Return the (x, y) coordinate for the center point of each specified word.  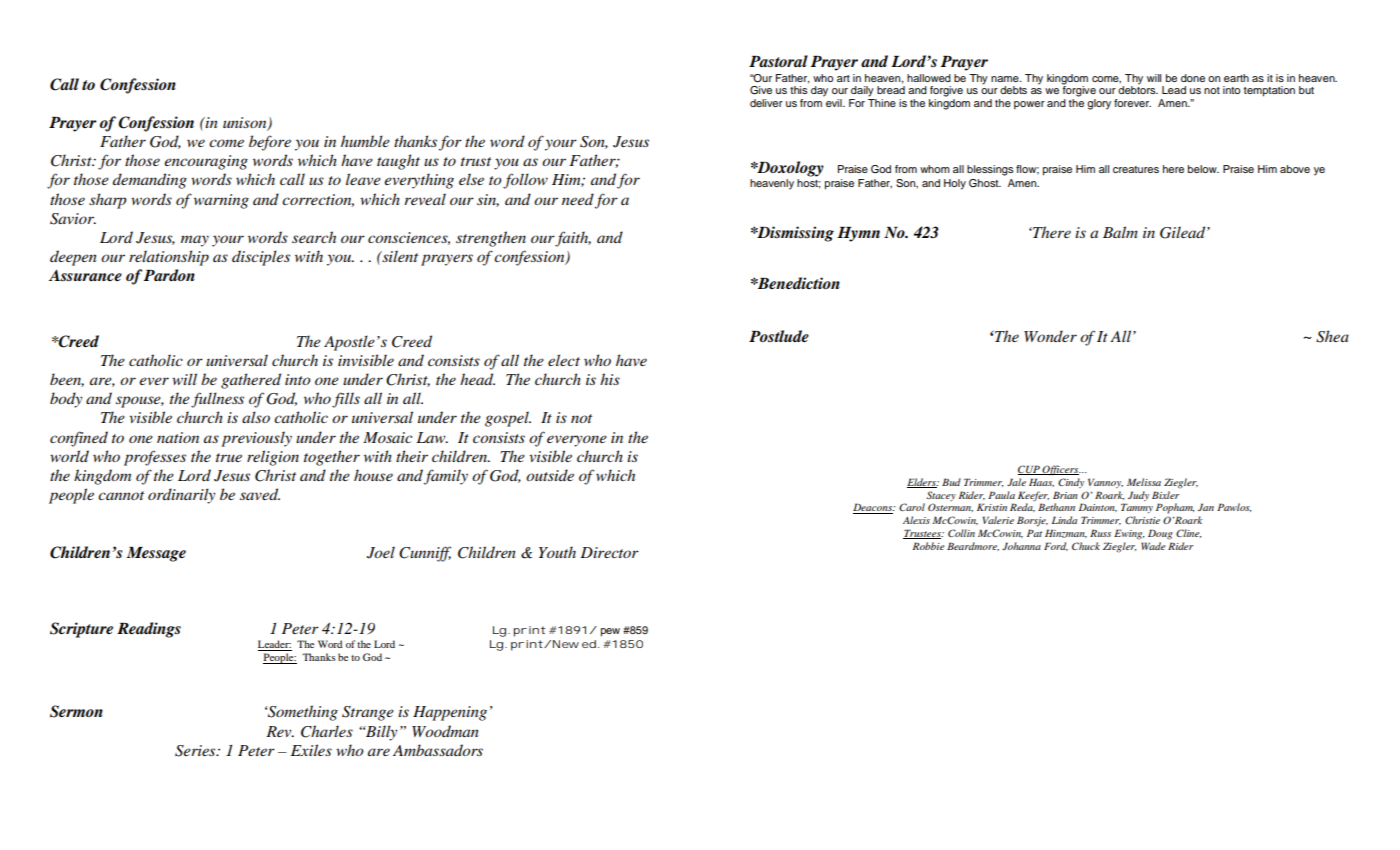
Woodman (445, 731)
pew (610, 632)
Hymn (858, 234)
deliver (766, 103)
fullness (217, 400)
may (195, 241)
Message (156, 554)
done (1193, 78)
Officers (1061, 470)
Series (196, 751)
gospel (508, 419)
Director (609, 552)
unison (246, 124)
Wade (1153, 546)
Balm (1120, 232)
